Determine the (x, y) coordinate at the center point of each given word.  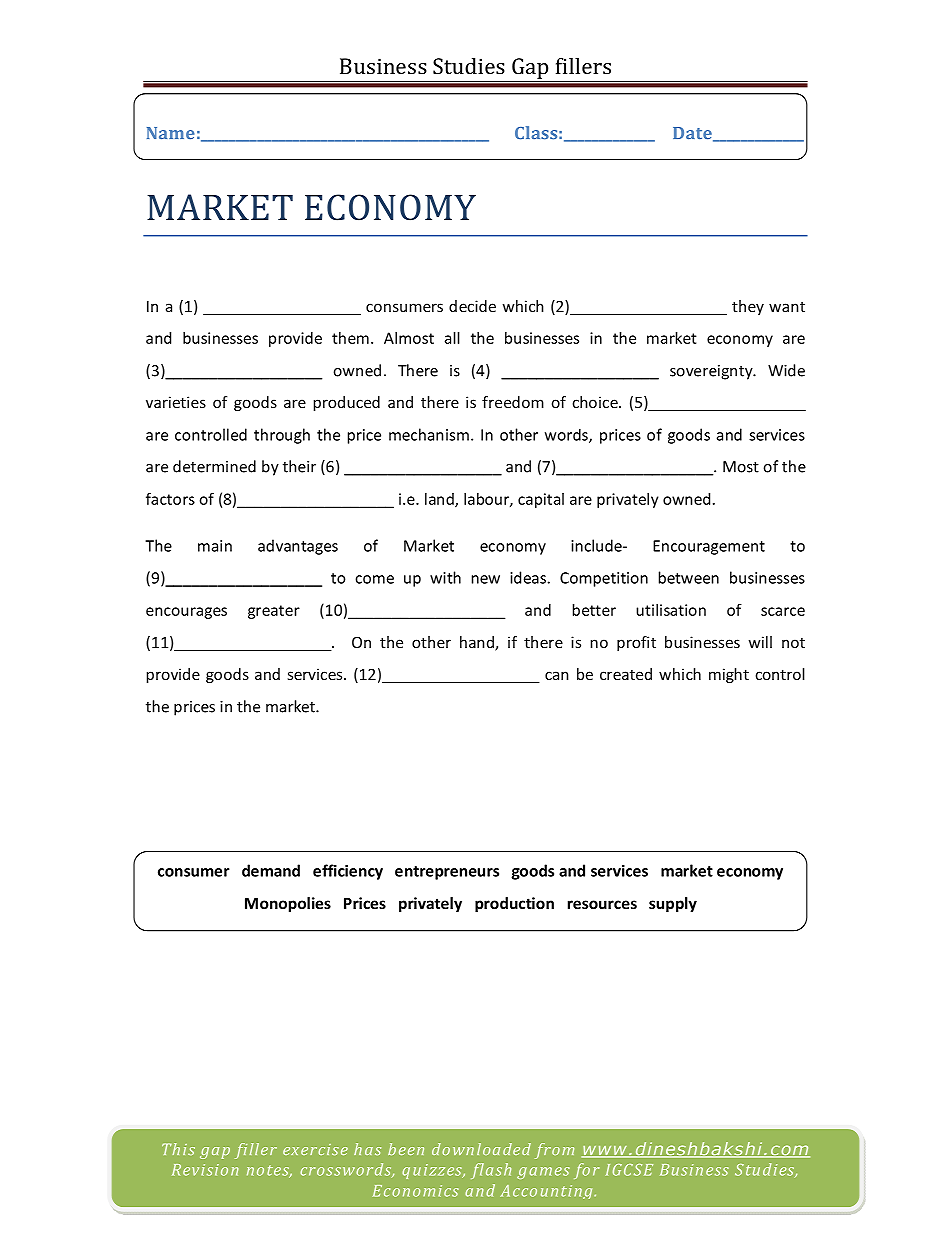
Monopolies (288, 904)
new (486, 579)
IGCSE (629, 1170)
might (729, 675)
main (215, 546)
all (452, 338)
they (748, 307)
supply (673, 904)
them (350, 338)
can (557, 675)
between (689, 577)
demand (271, 870)
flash (491, 1171)
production (514, 904)
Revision (205, 1170)
